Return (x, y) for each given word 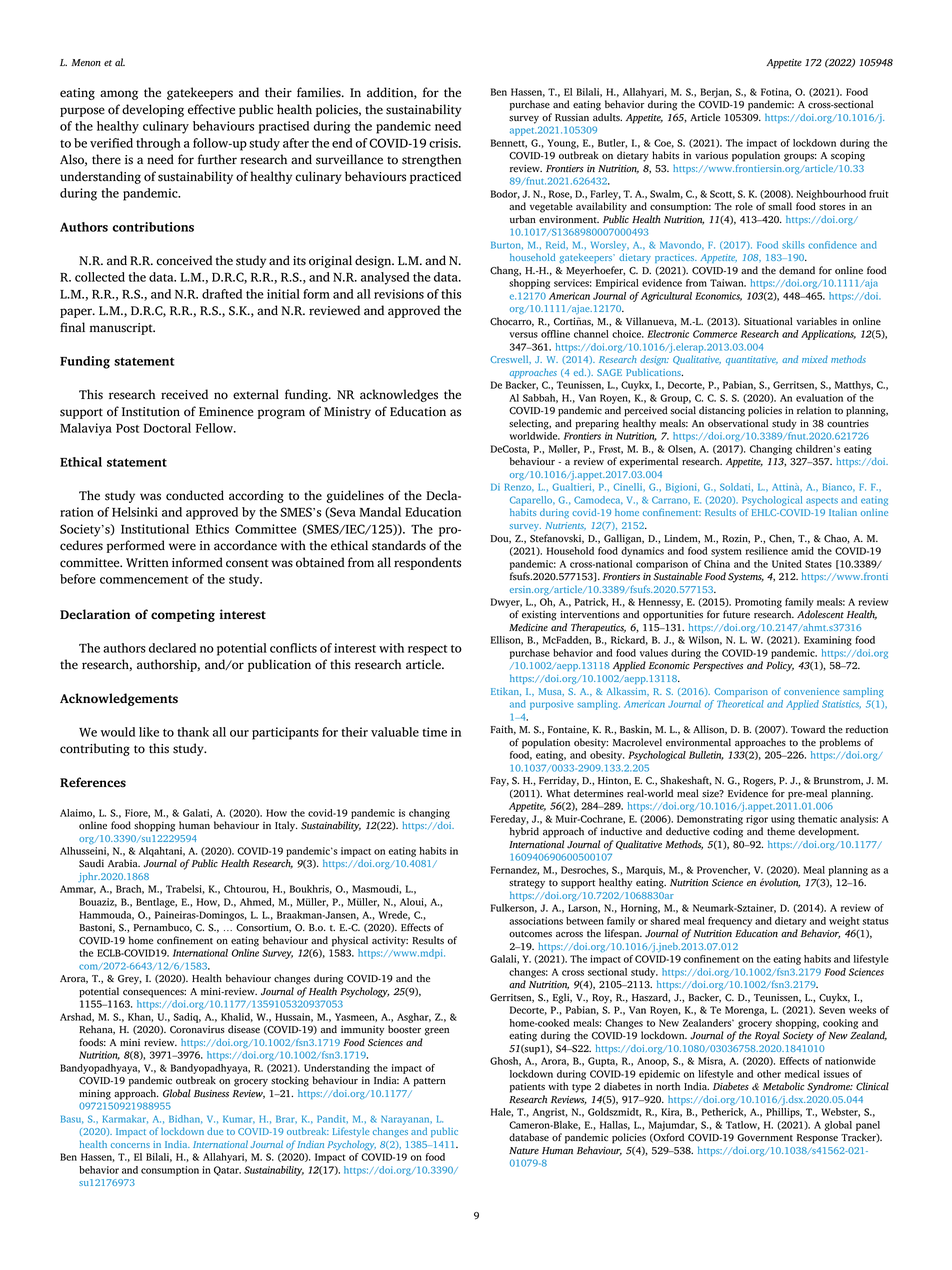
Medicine (528, 627)
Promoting (758, 603)
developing (153, 110)
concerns (130, 1145)
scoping (848, 157)
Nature (524, 1151)
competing (183, 615)
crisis (444, 143)
